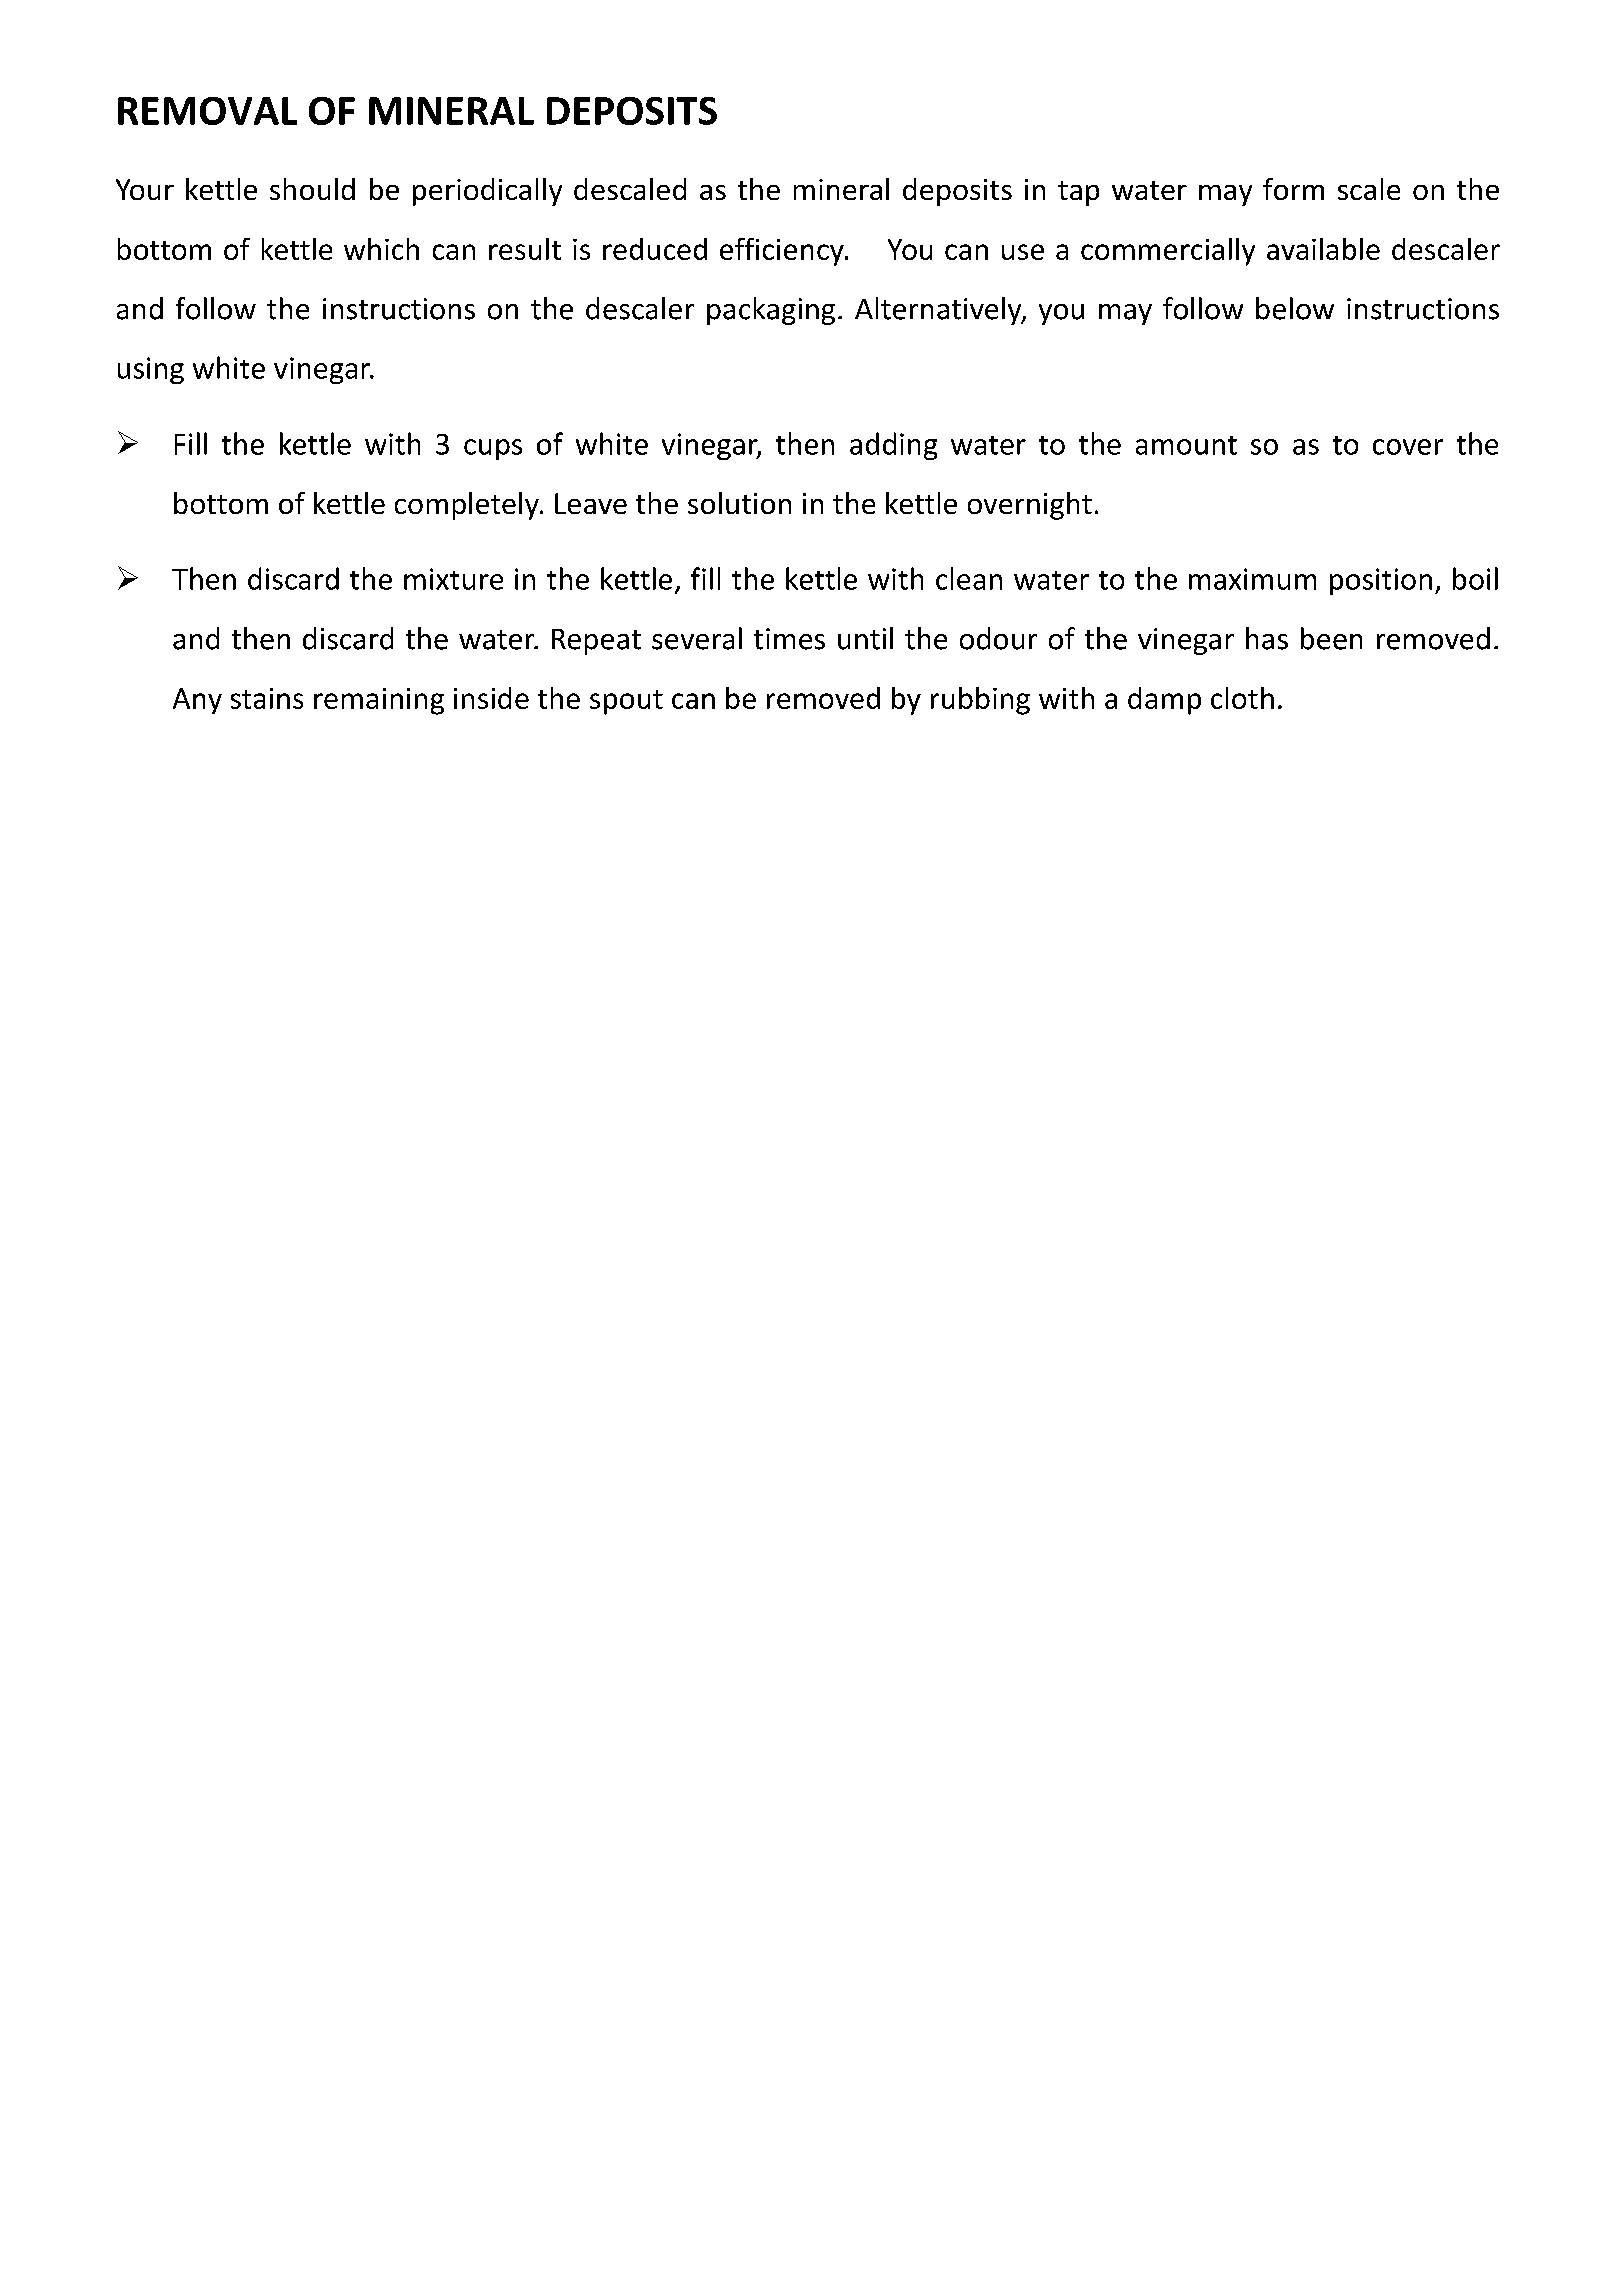 This page has height=2277, width=1610. Describe the element at coordinates (1293, 189) in the page. I see `form` at that location.
